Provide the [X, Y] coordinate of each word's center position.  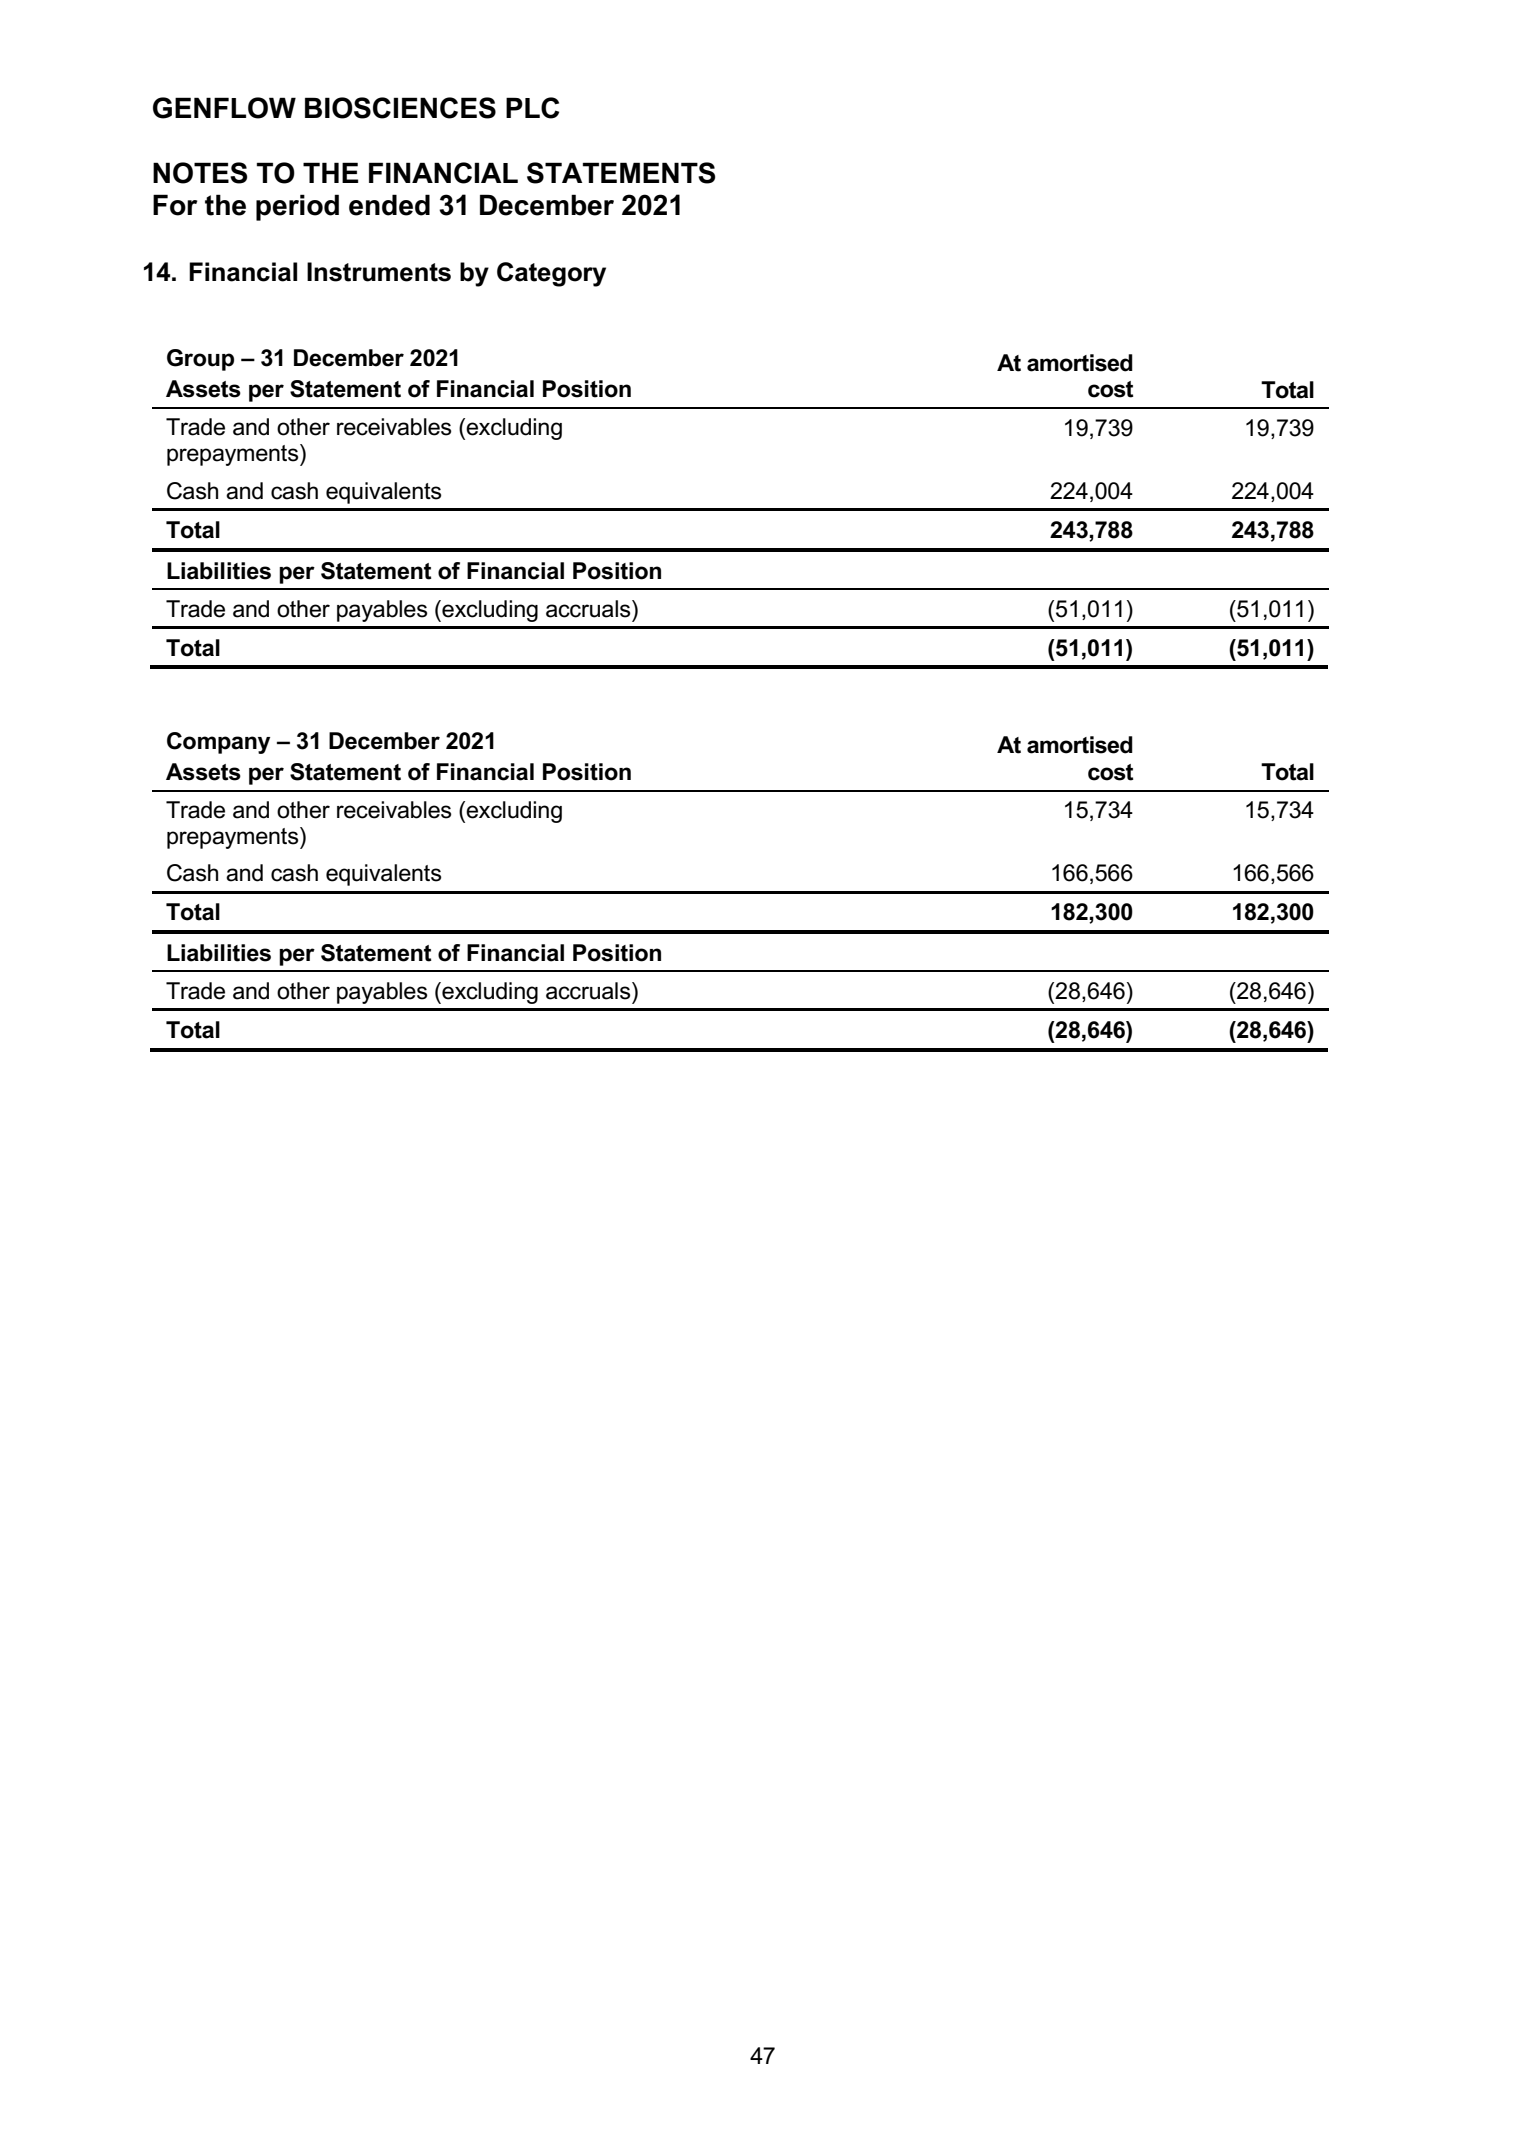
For [175, 205]
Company [218, 743]
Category [551, 274]
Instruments [379, 272]
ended [389, 205]
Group [200, 360]
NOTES [200, 173]
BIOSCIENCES [400, 108]
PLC [532, 108]
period [297, 207]
